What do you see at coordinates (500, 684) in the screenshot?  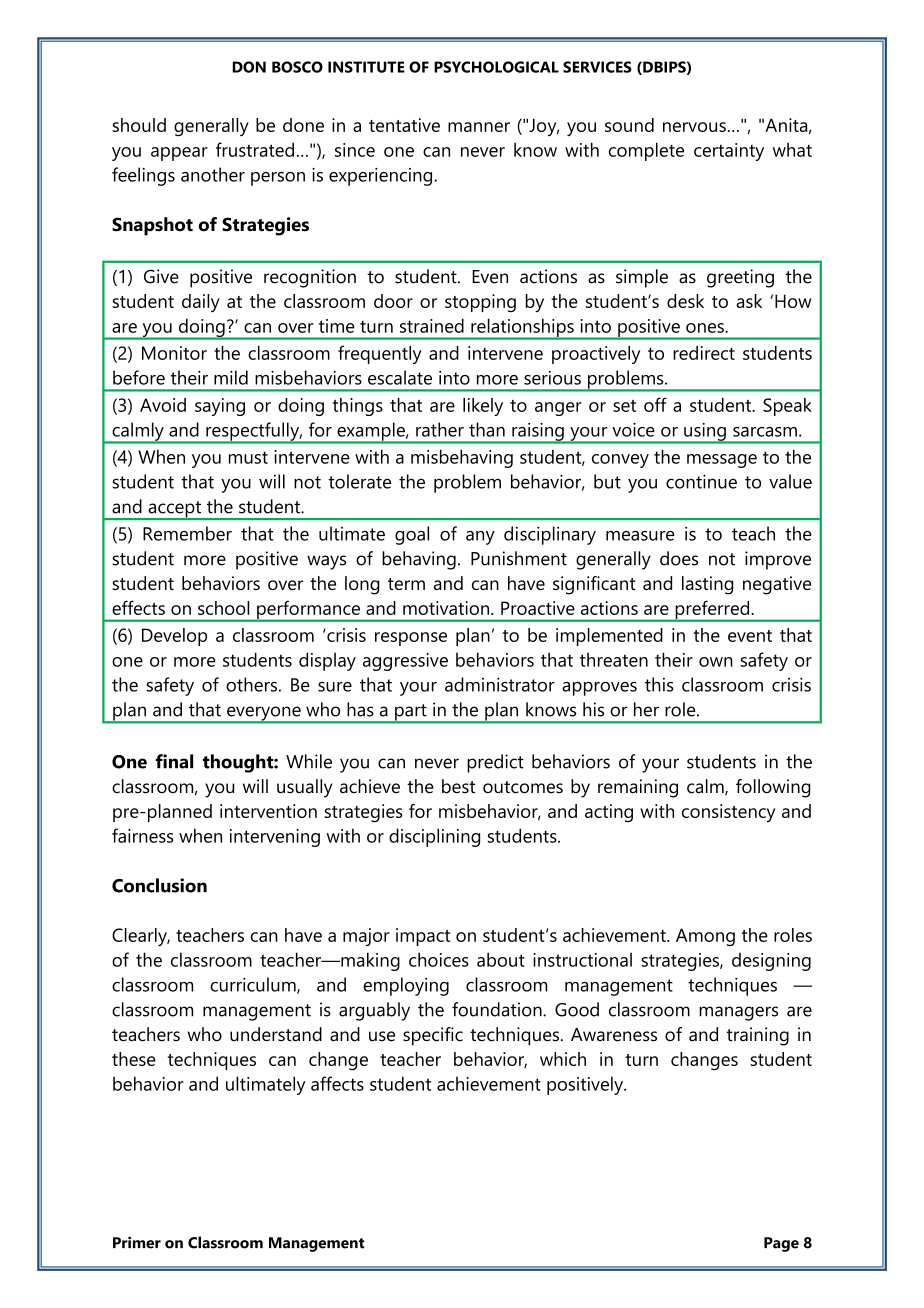 I see `administrator` at bounding box center [500, 684].
